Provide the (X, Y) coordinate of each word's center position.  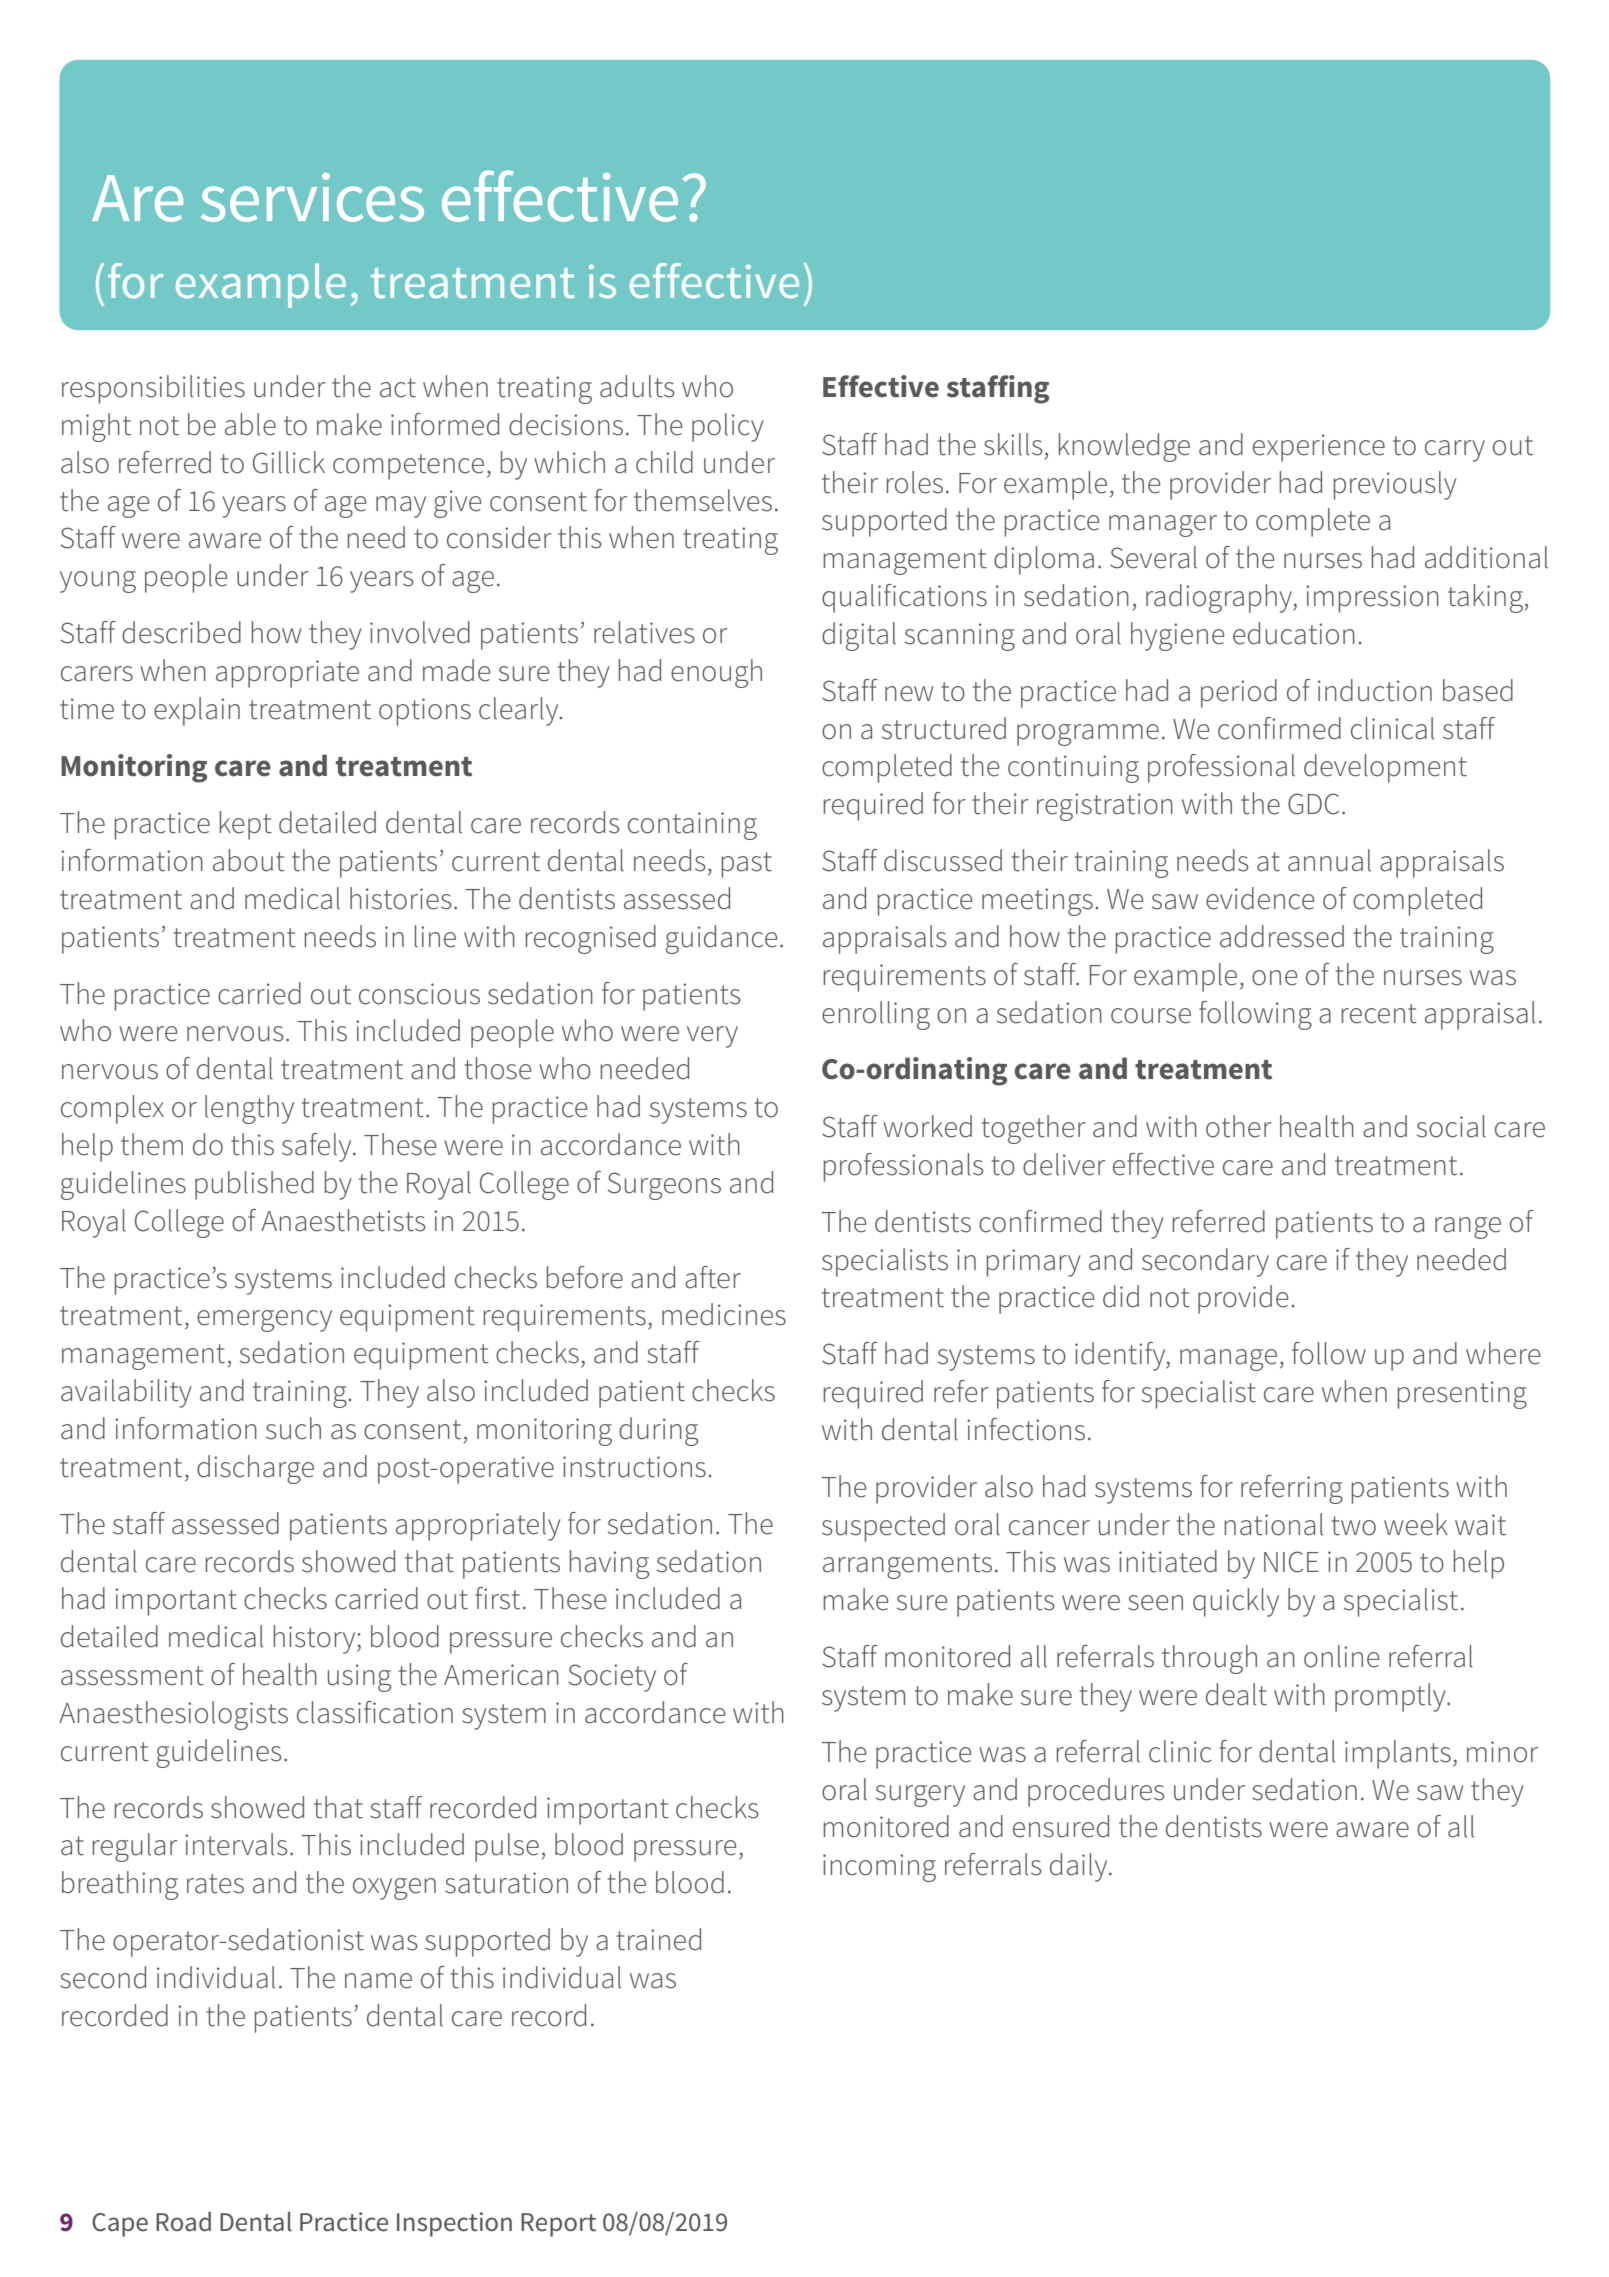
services (312, 197)
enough (716, 673)
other (1239, 1126)
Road (183, 2222)
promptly (1391, 1697)
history (315, 1639)
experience (1319, 448)
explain (197, 711)
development (1385, 768)
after (713, 1277)
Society (612, 1678)
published (254, 1185)
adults (637, 386)
